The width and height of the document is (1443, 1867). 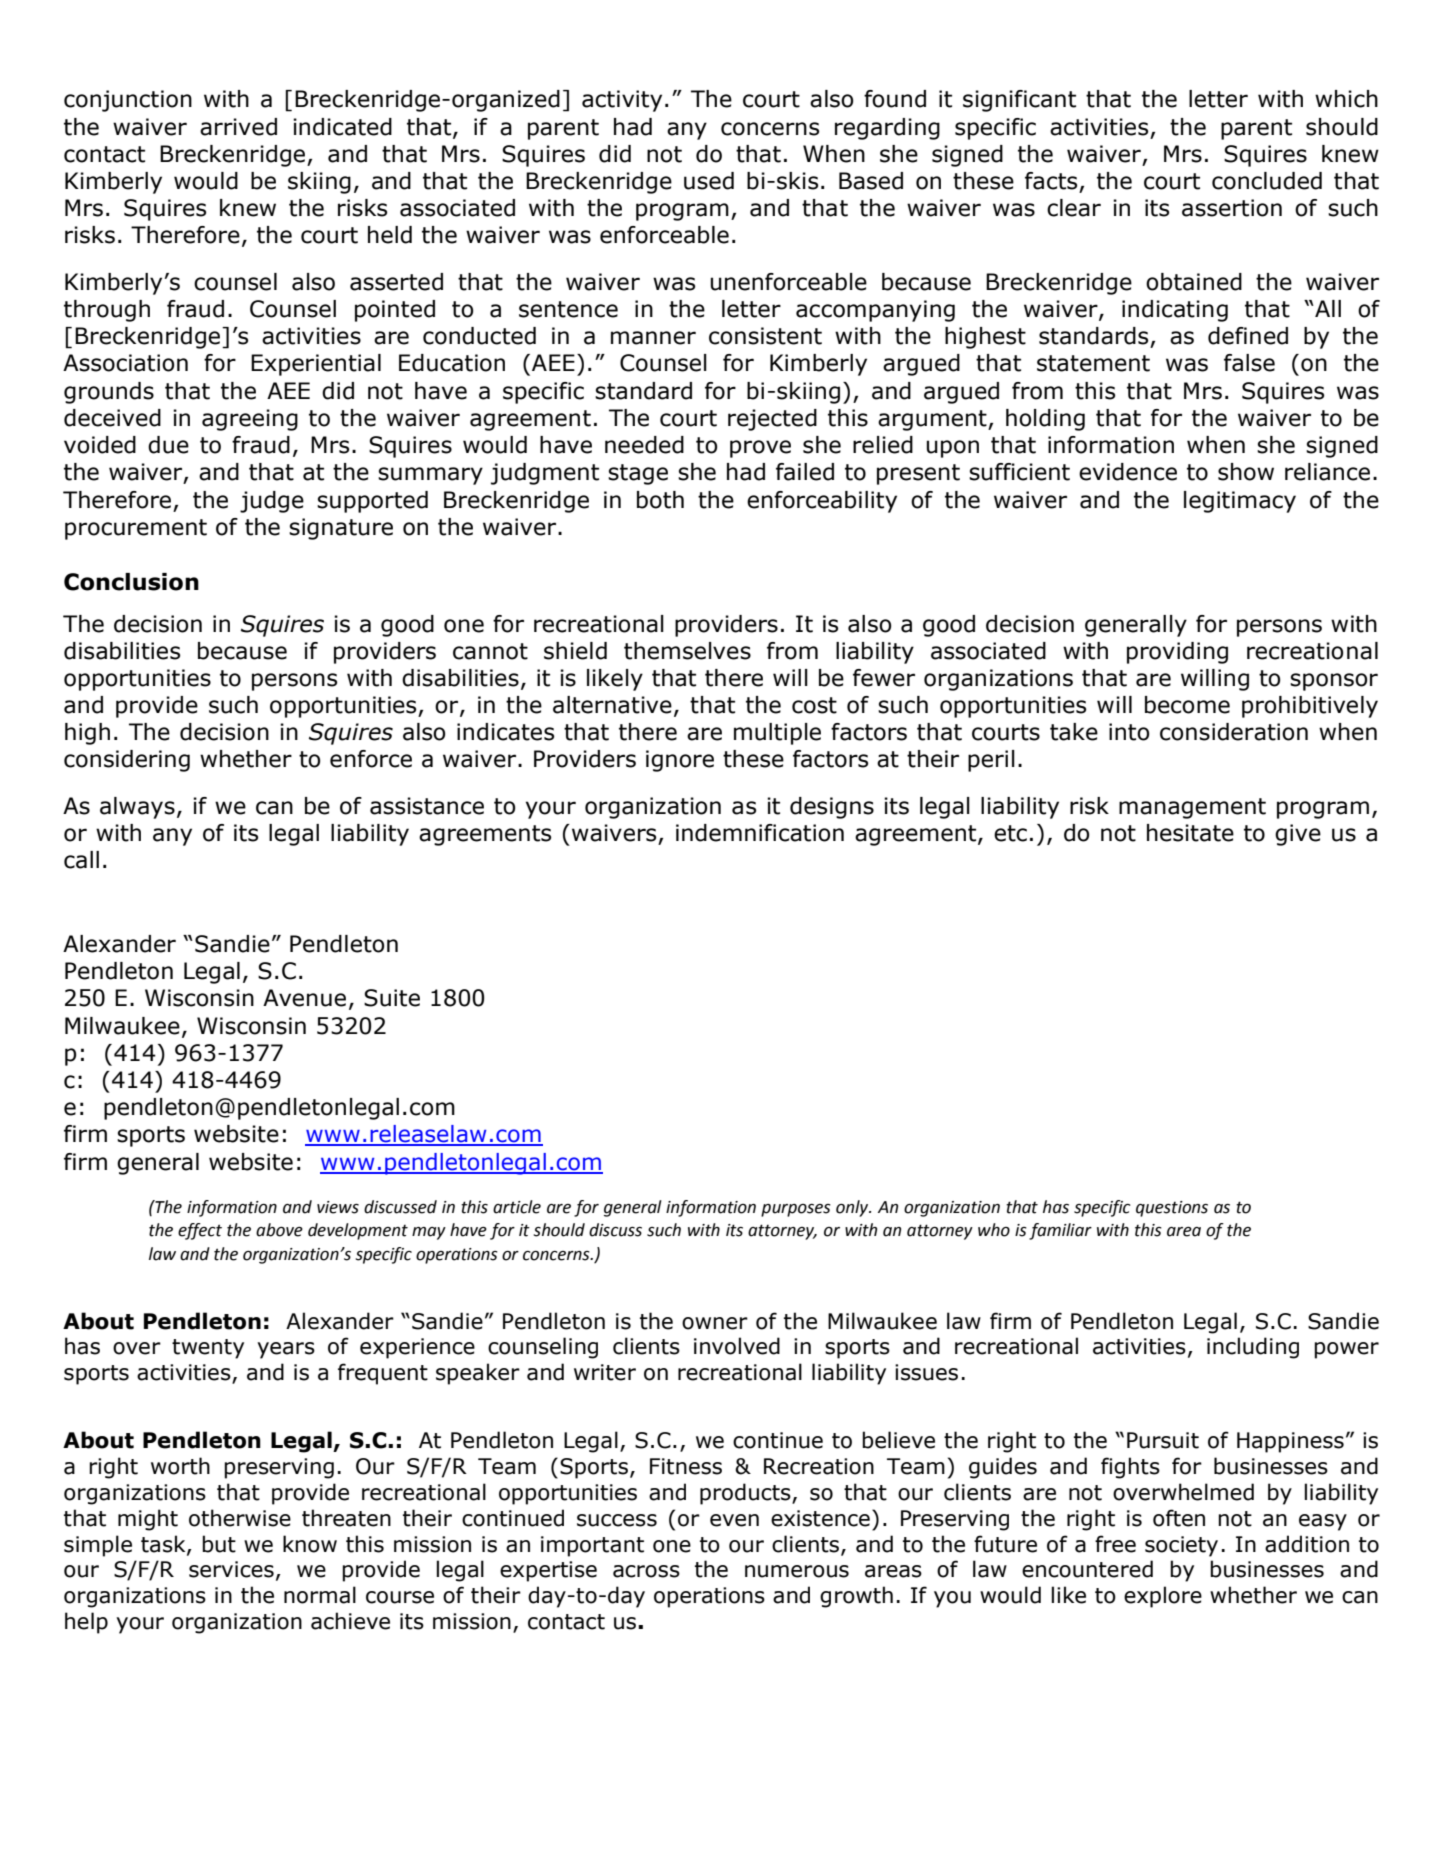 What do you see at coordinates (760, 833) in the document?
I see `indemnification` at bounding box center [760, 833].
